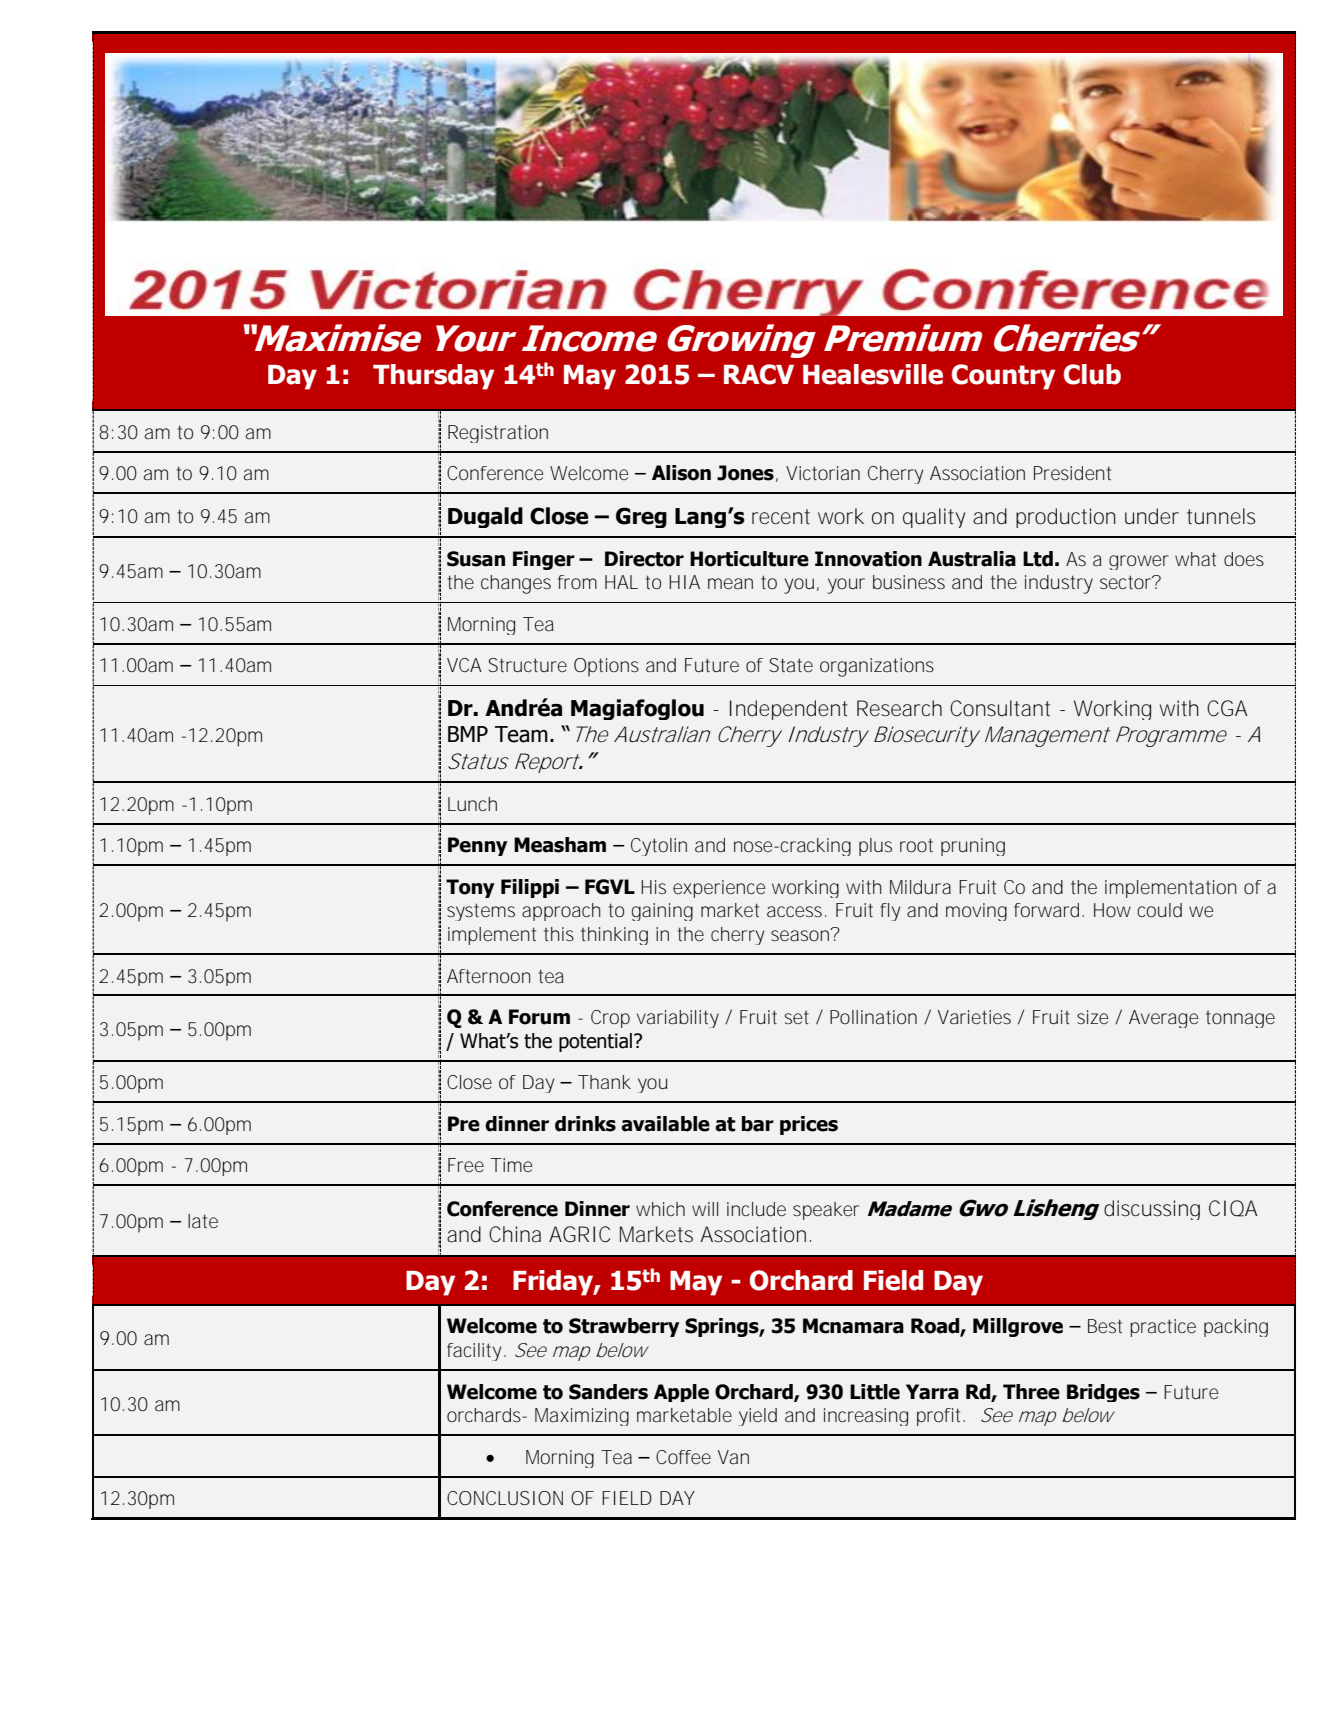 This document has width=1332, height=1724. I want to click on VCA, so click(464, 665).
